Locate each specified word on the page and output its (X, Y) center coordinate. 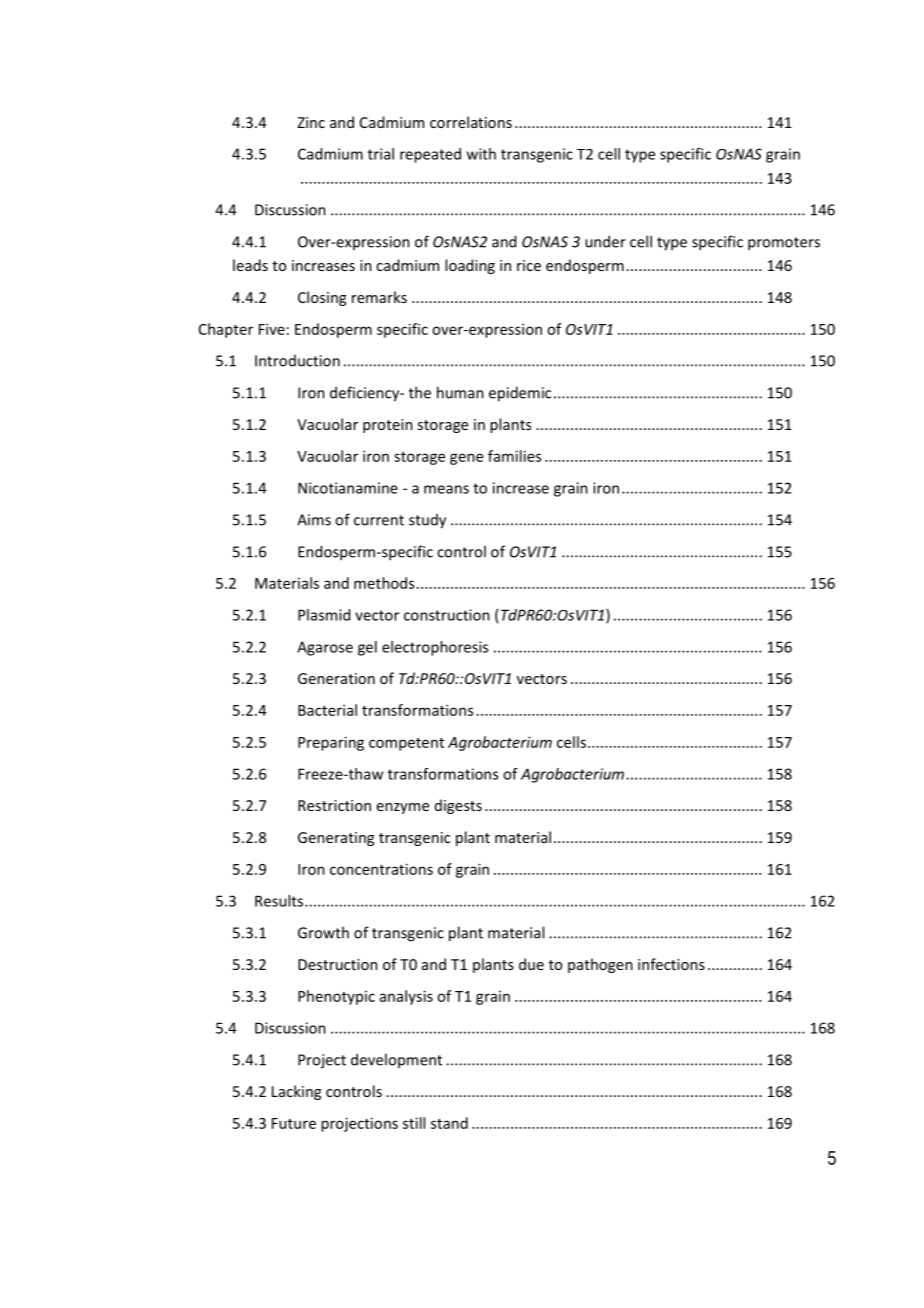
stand (449, 1123)
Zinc (311, 122)
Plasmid (324, 615)
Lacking (296, 1092)
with (481, 154)
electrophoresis (435, 648)
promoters (784, 244)
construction (447, 615)
